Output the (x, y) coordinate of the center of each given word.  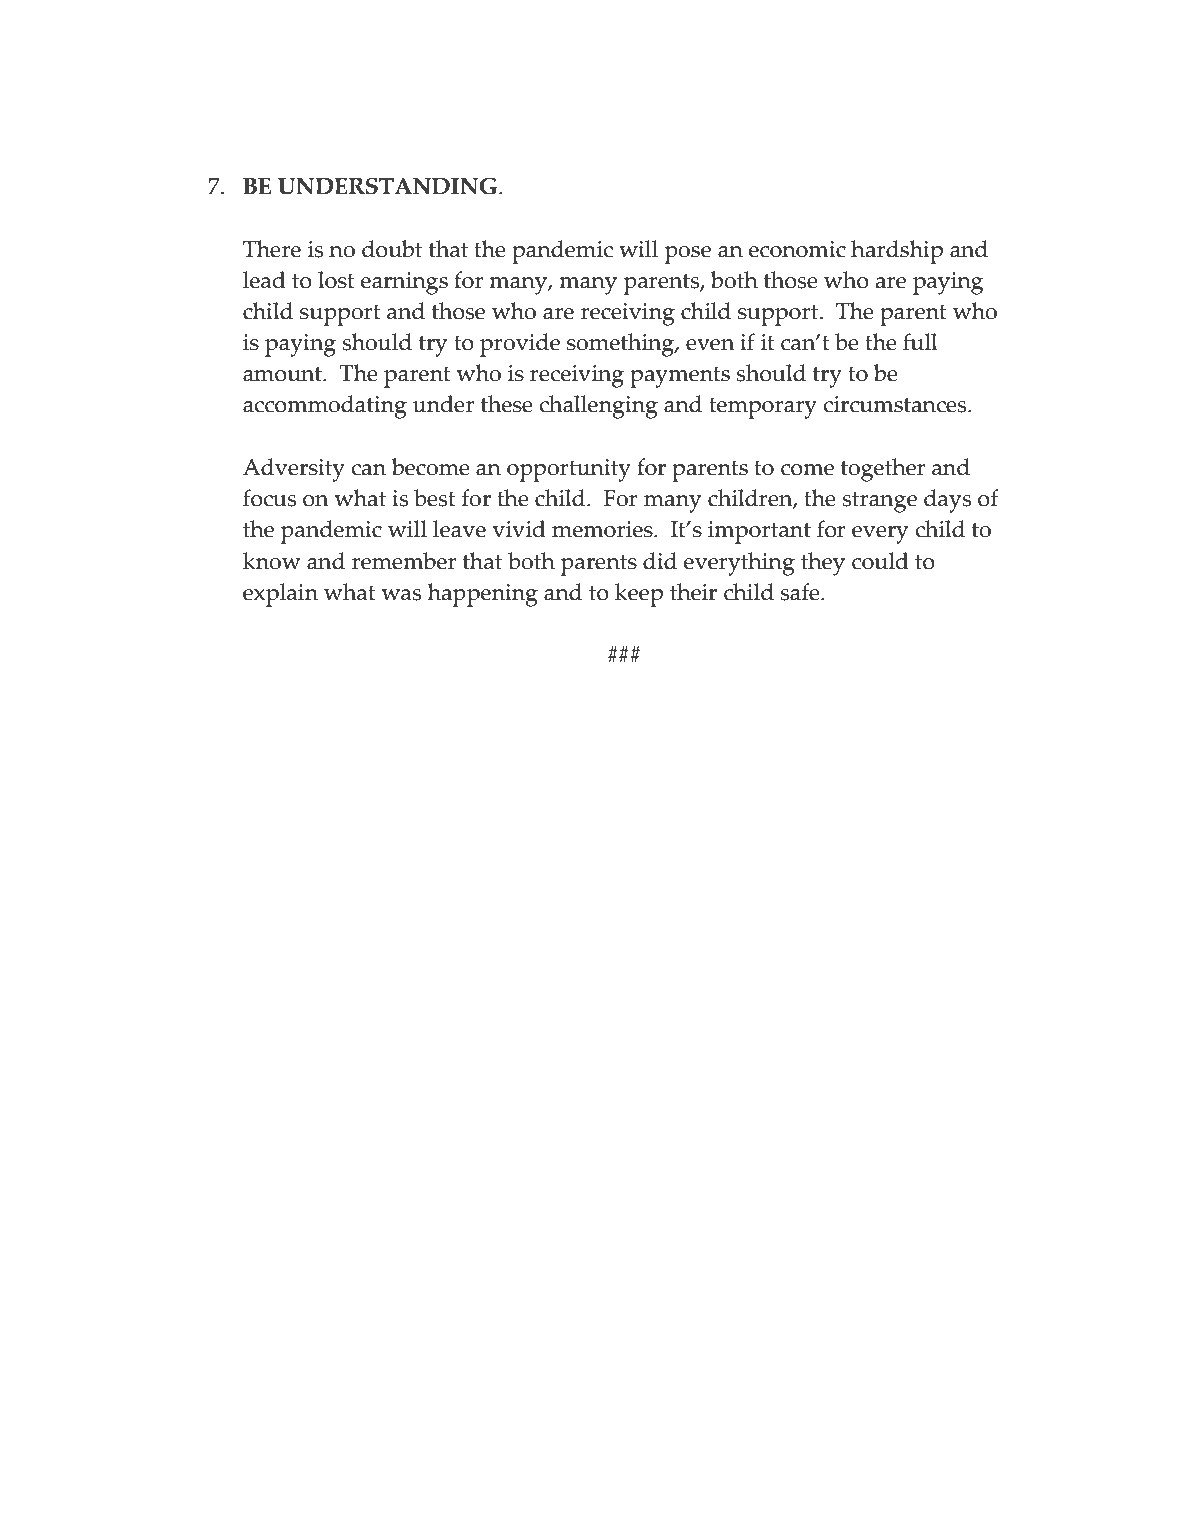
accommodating (325, 407)
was (401, 595)
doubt (392, 249)
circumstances (896, 404)
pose (688, 255)
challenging (599, 407)
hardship (897, 252)
